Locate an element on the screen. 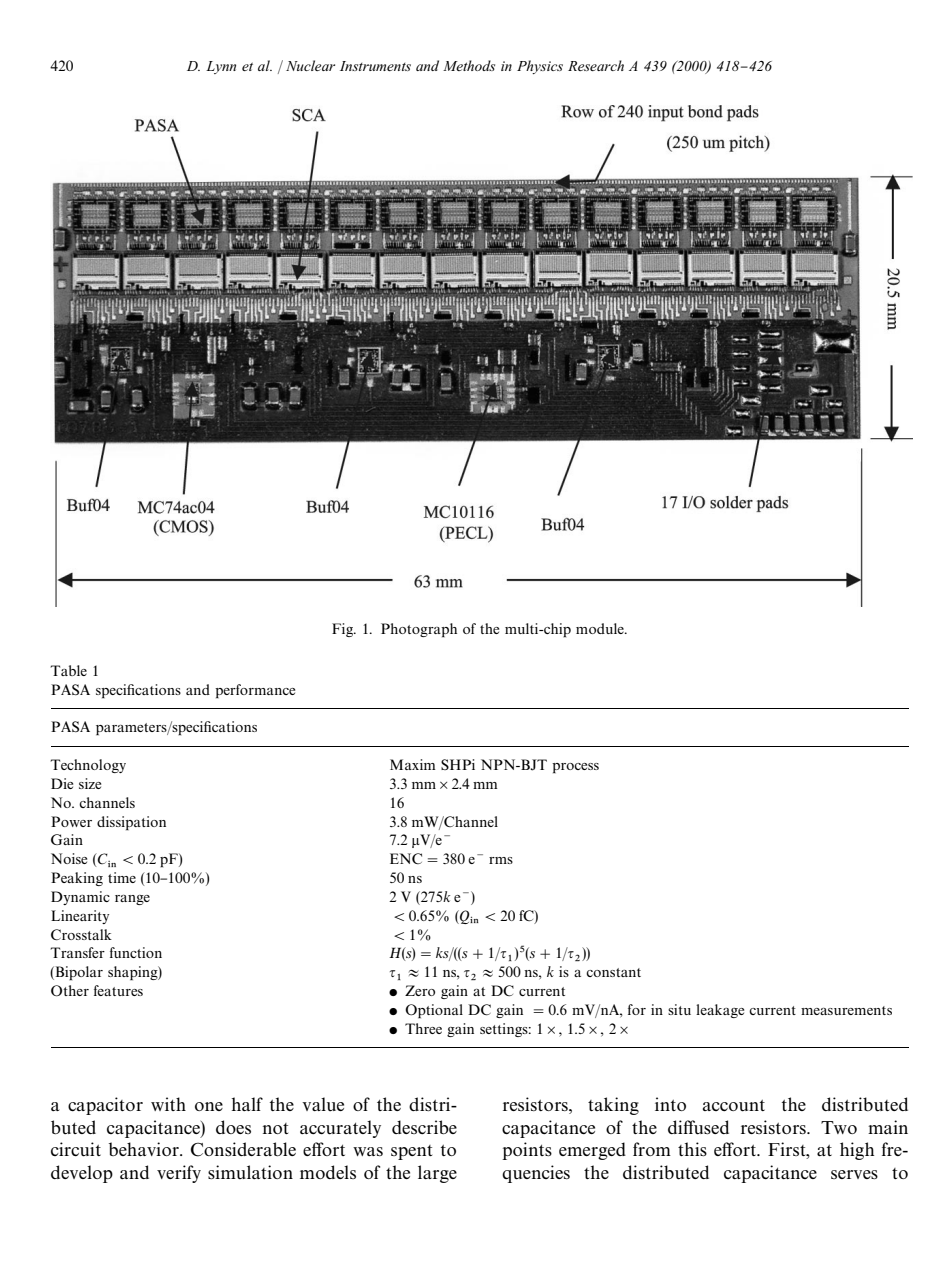 Image resolution: width=952 pixels, height=1284 pixels. module is located at coordinates (601, 628).
